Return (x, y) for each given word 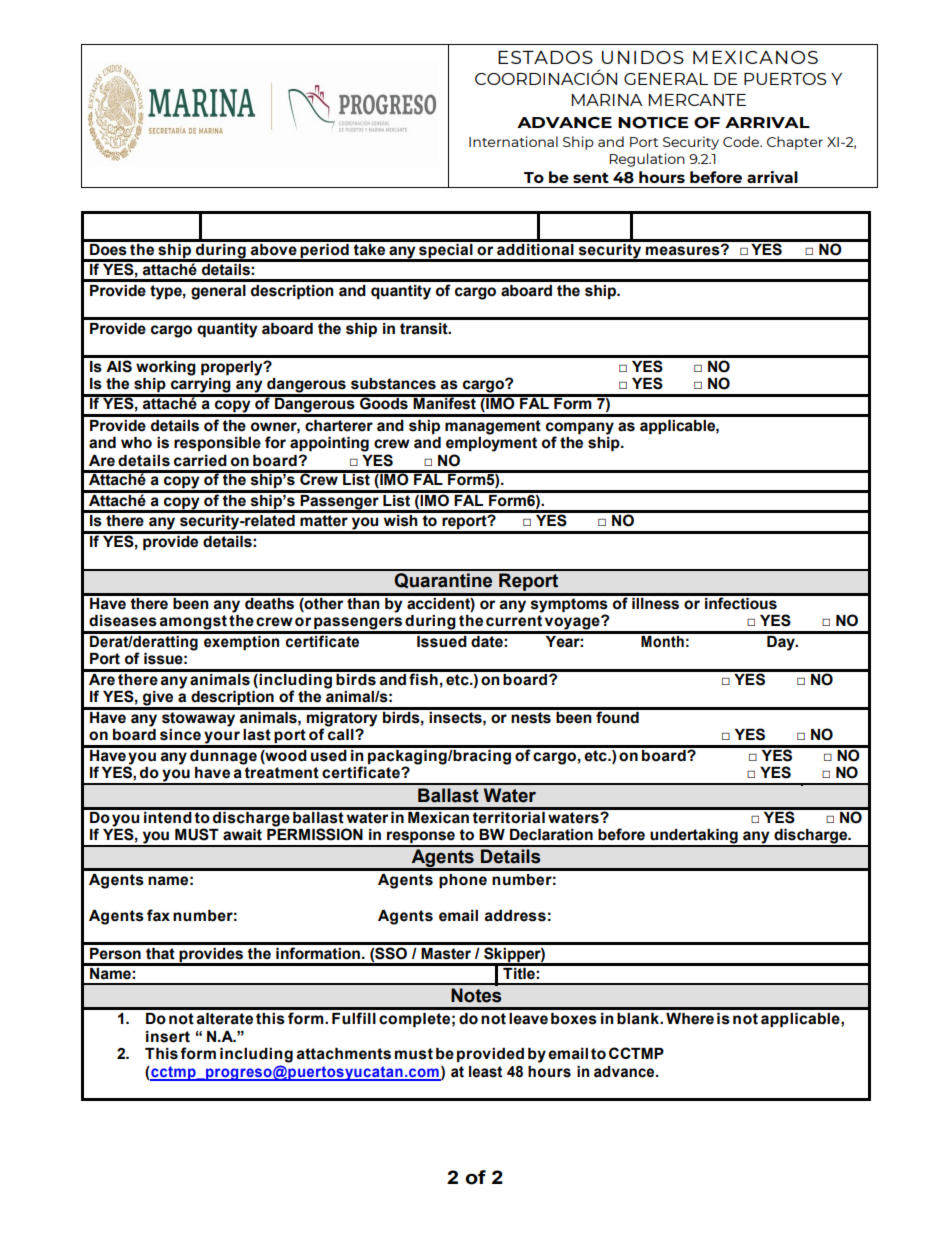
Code (742, 141)
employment (491, 444)
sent (591, 177)
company (580, 428)
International (513, 141)
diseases (123, 621)
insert (168, 1037)
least (485, 1072)
